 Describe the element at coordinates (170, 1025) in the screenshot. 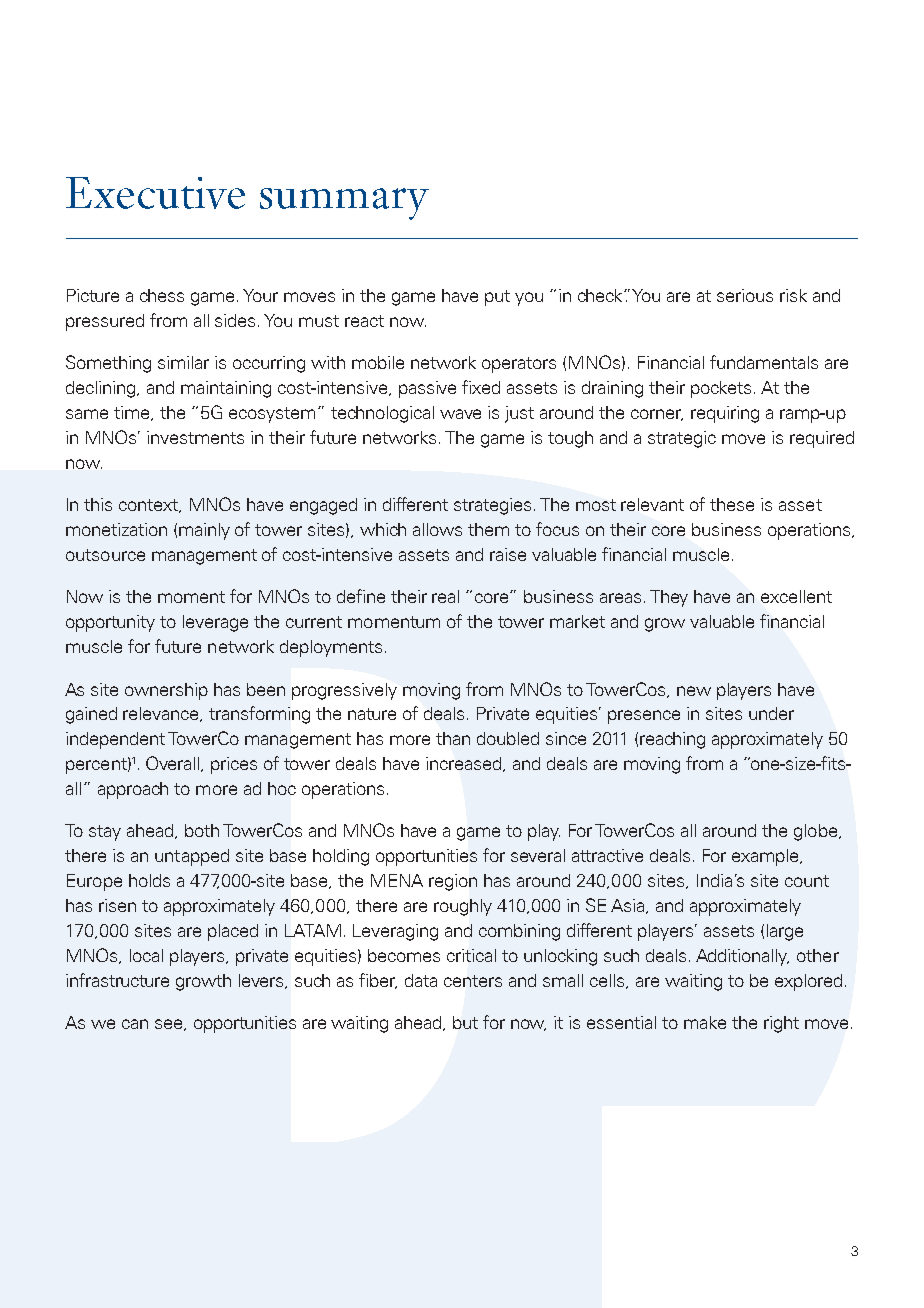

I see `see` at that location.
